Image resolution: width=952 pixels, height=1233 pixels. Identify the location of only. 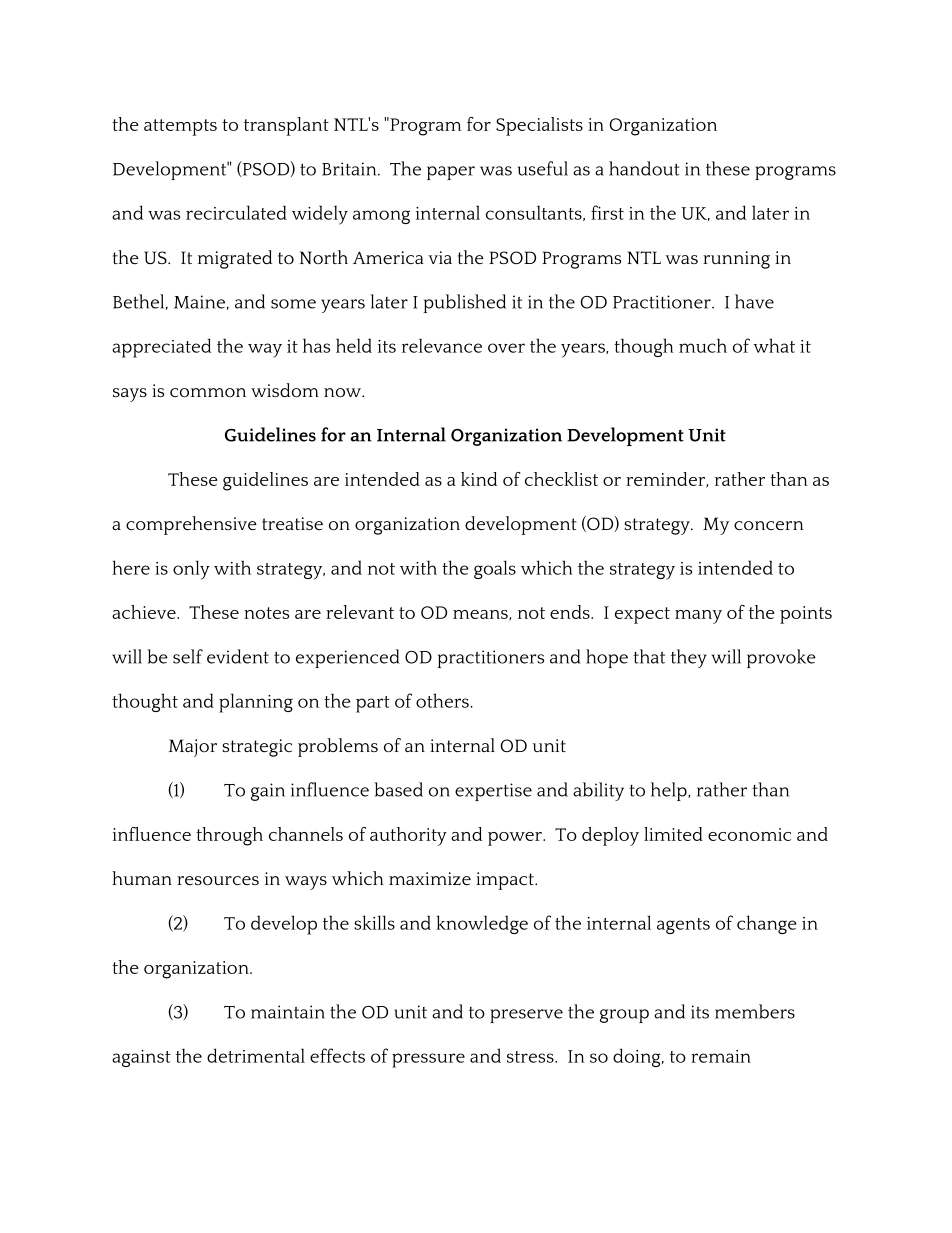
(191, 570).
